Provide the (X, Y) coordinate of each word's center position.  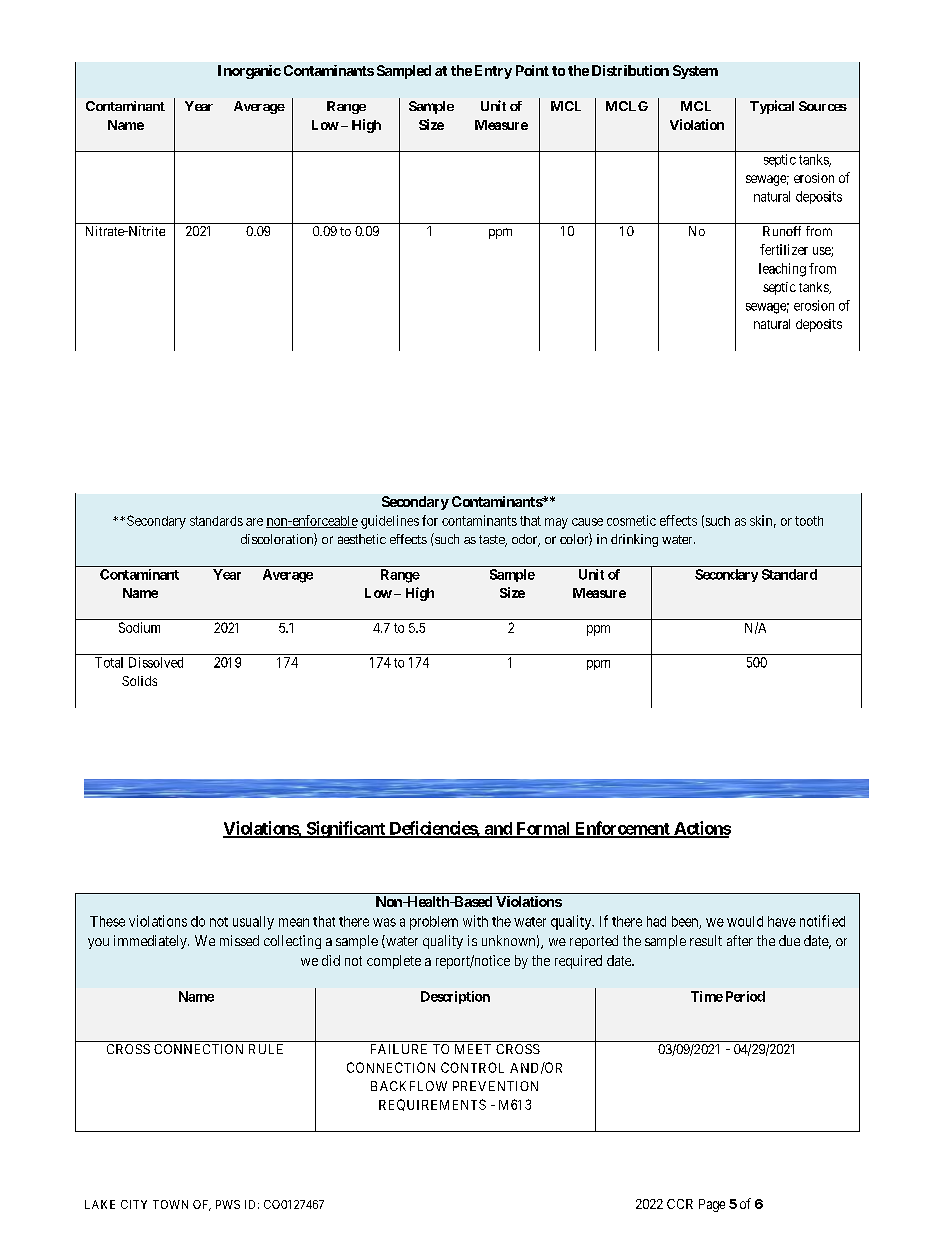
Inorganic (249, 72)
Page (712, 1205)
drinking (634, 540)
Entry (493, 72)
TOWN (170, 1204)
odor (526, 540)
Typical (772, 107)
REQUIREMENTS (432, 1105)
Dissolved (156, 662)
